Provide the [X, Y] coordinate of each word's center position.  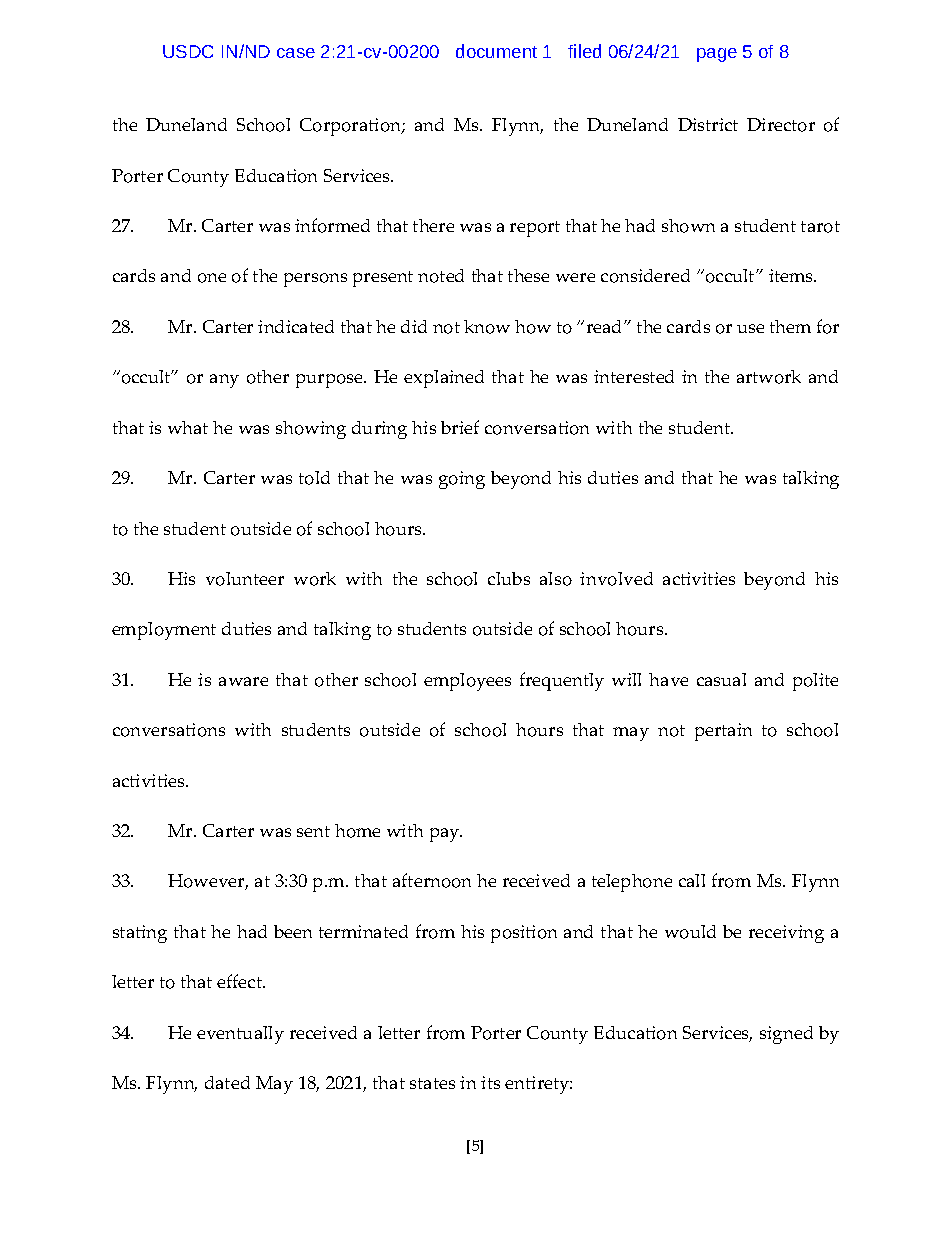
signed [786, 1035]
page [717, 55]
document [496, 51]
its [490, 1082]
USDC [188, 51]
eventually [240, 1035]
